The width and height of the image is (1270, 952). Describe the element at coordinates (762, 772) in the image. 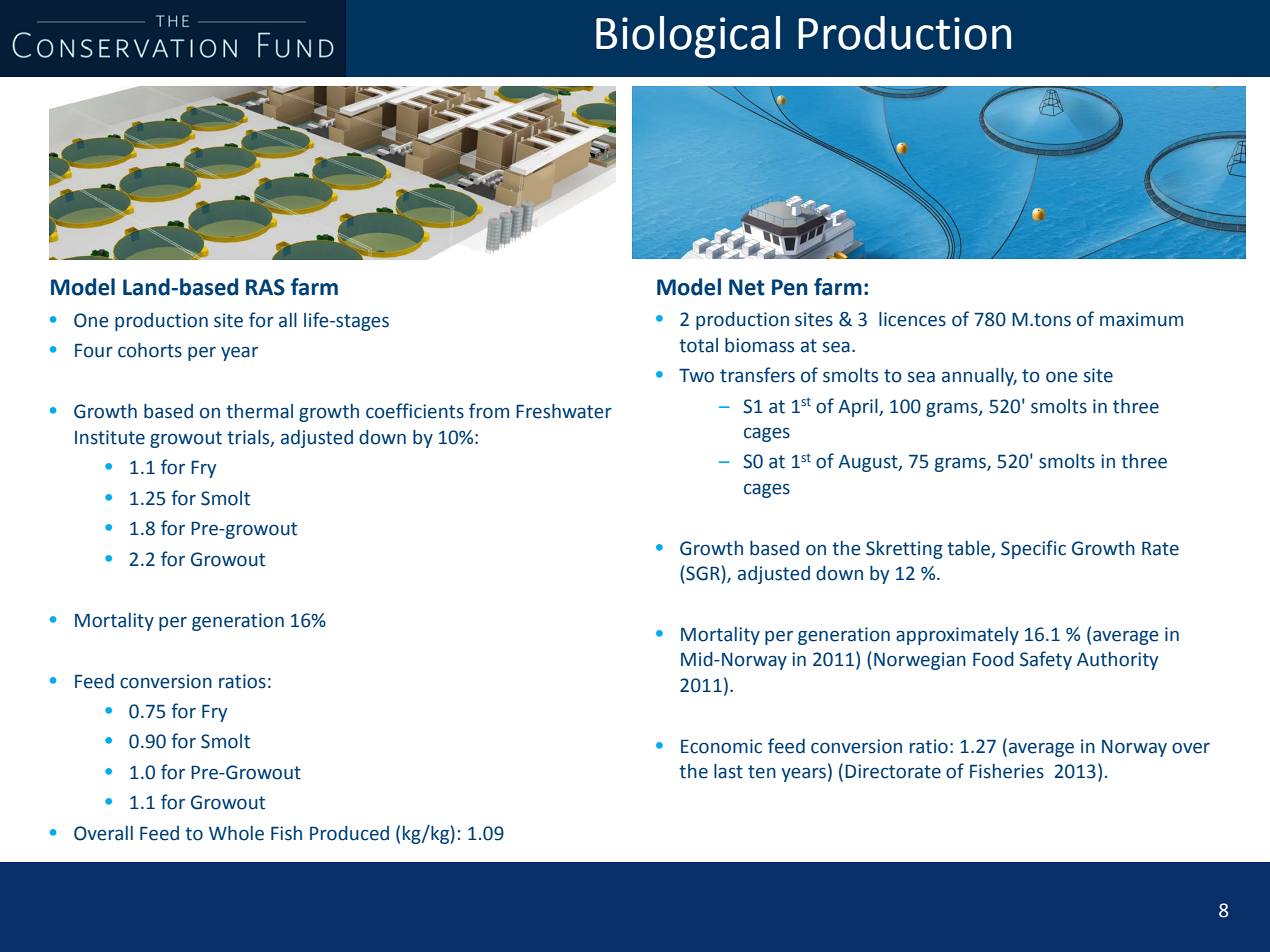

I see `ten` at that location.
